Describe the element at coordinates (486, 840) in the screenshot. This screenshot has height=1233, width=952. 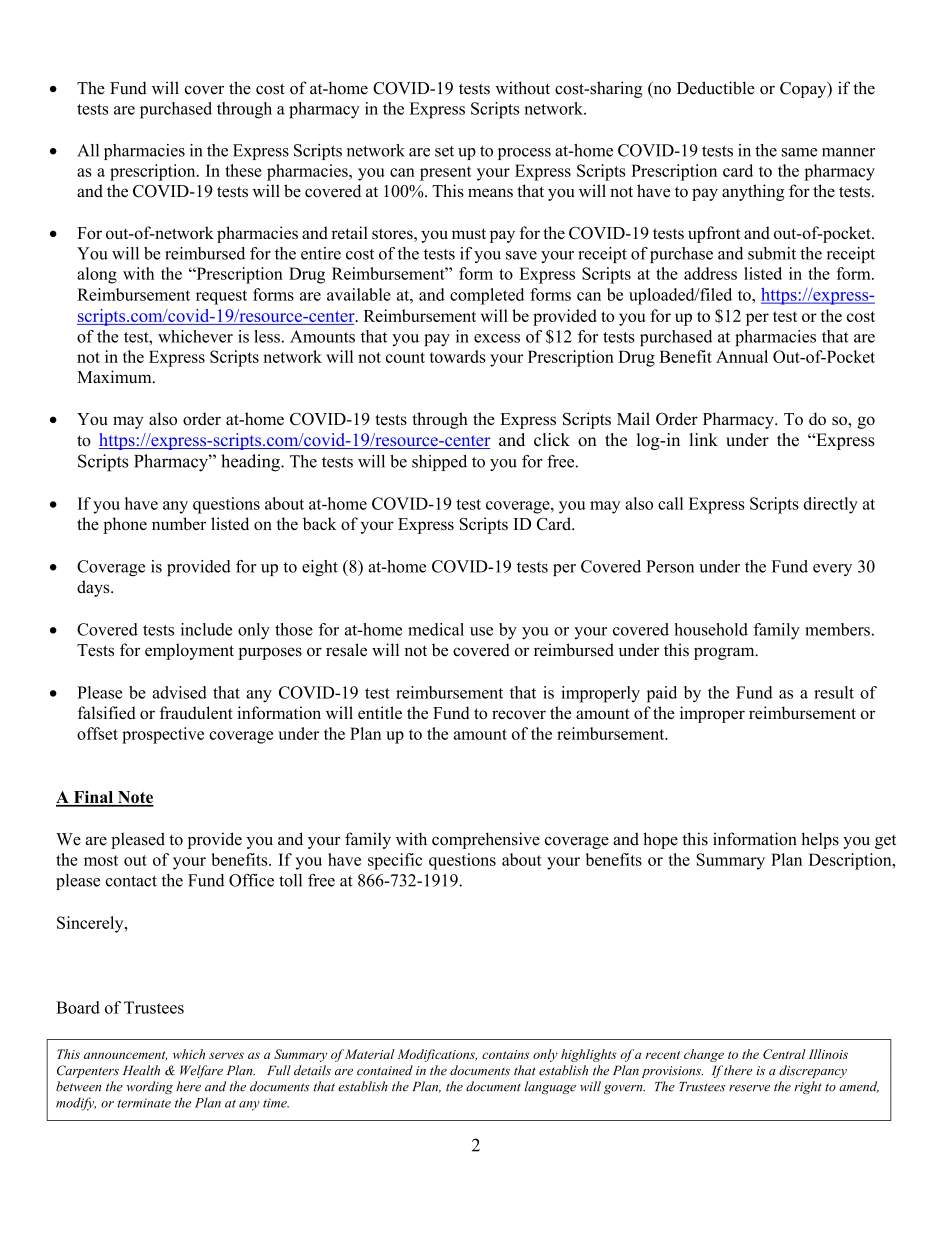
I see `comprehensive` at that location.
